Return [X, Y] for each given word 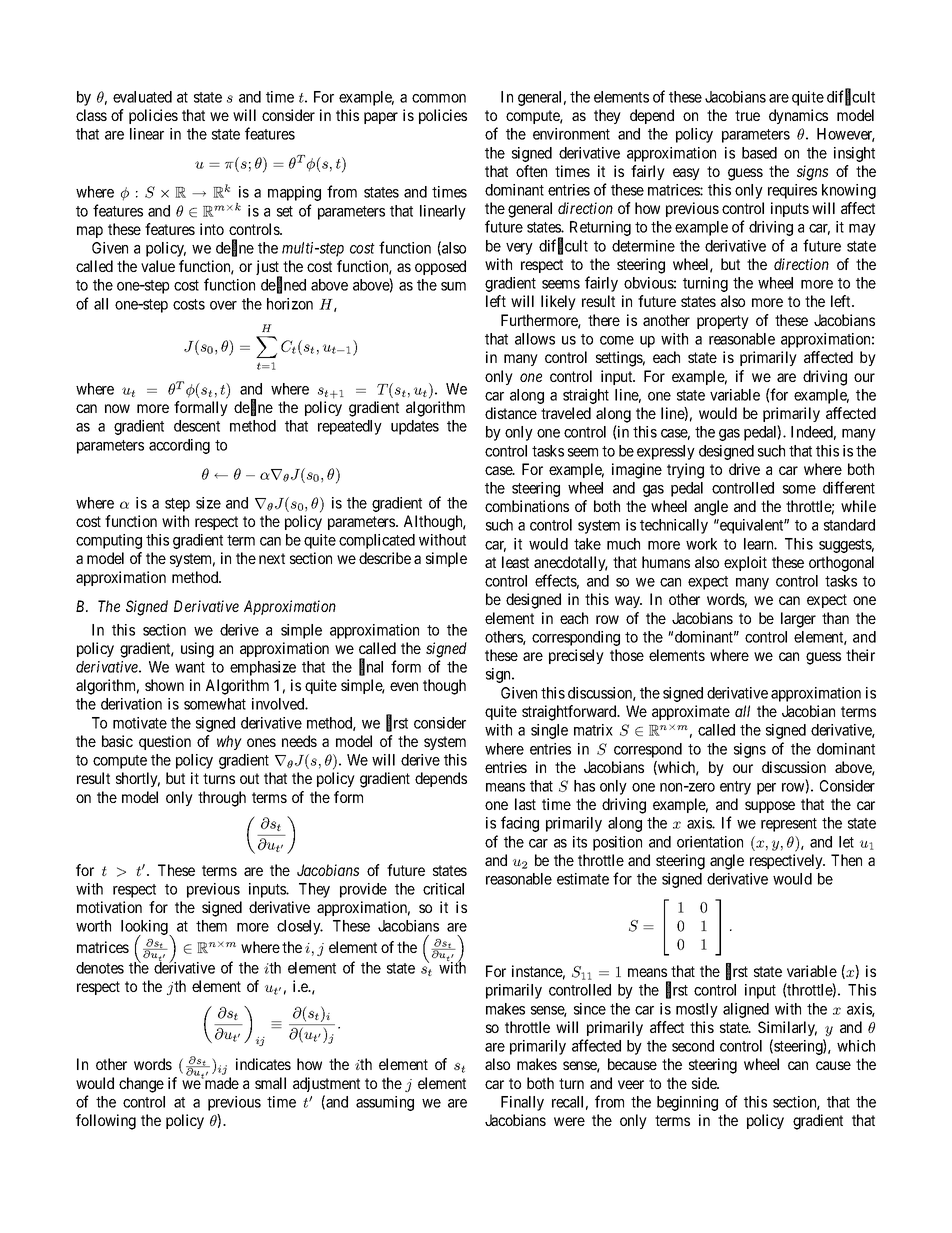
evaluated [142, 97]
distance [511, 413]
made [221, 1083]
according [179, 446]
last [525, 804]
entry [735, 788]
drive [744, 469]
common [439, 98]
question [165, 742]
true [747, 115]
